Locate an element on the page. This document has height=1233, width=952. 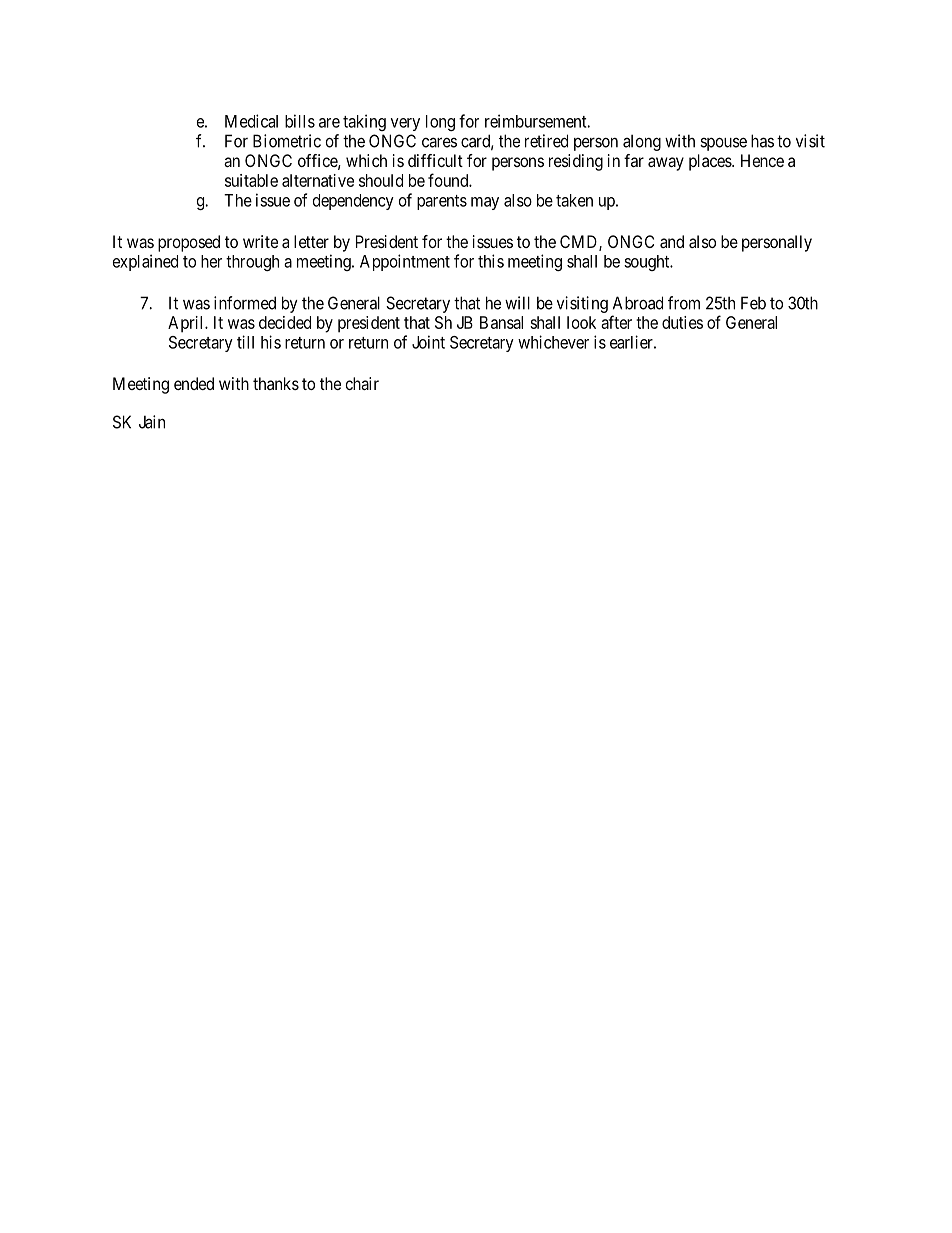
cares is located at coordinates (439, 142).
